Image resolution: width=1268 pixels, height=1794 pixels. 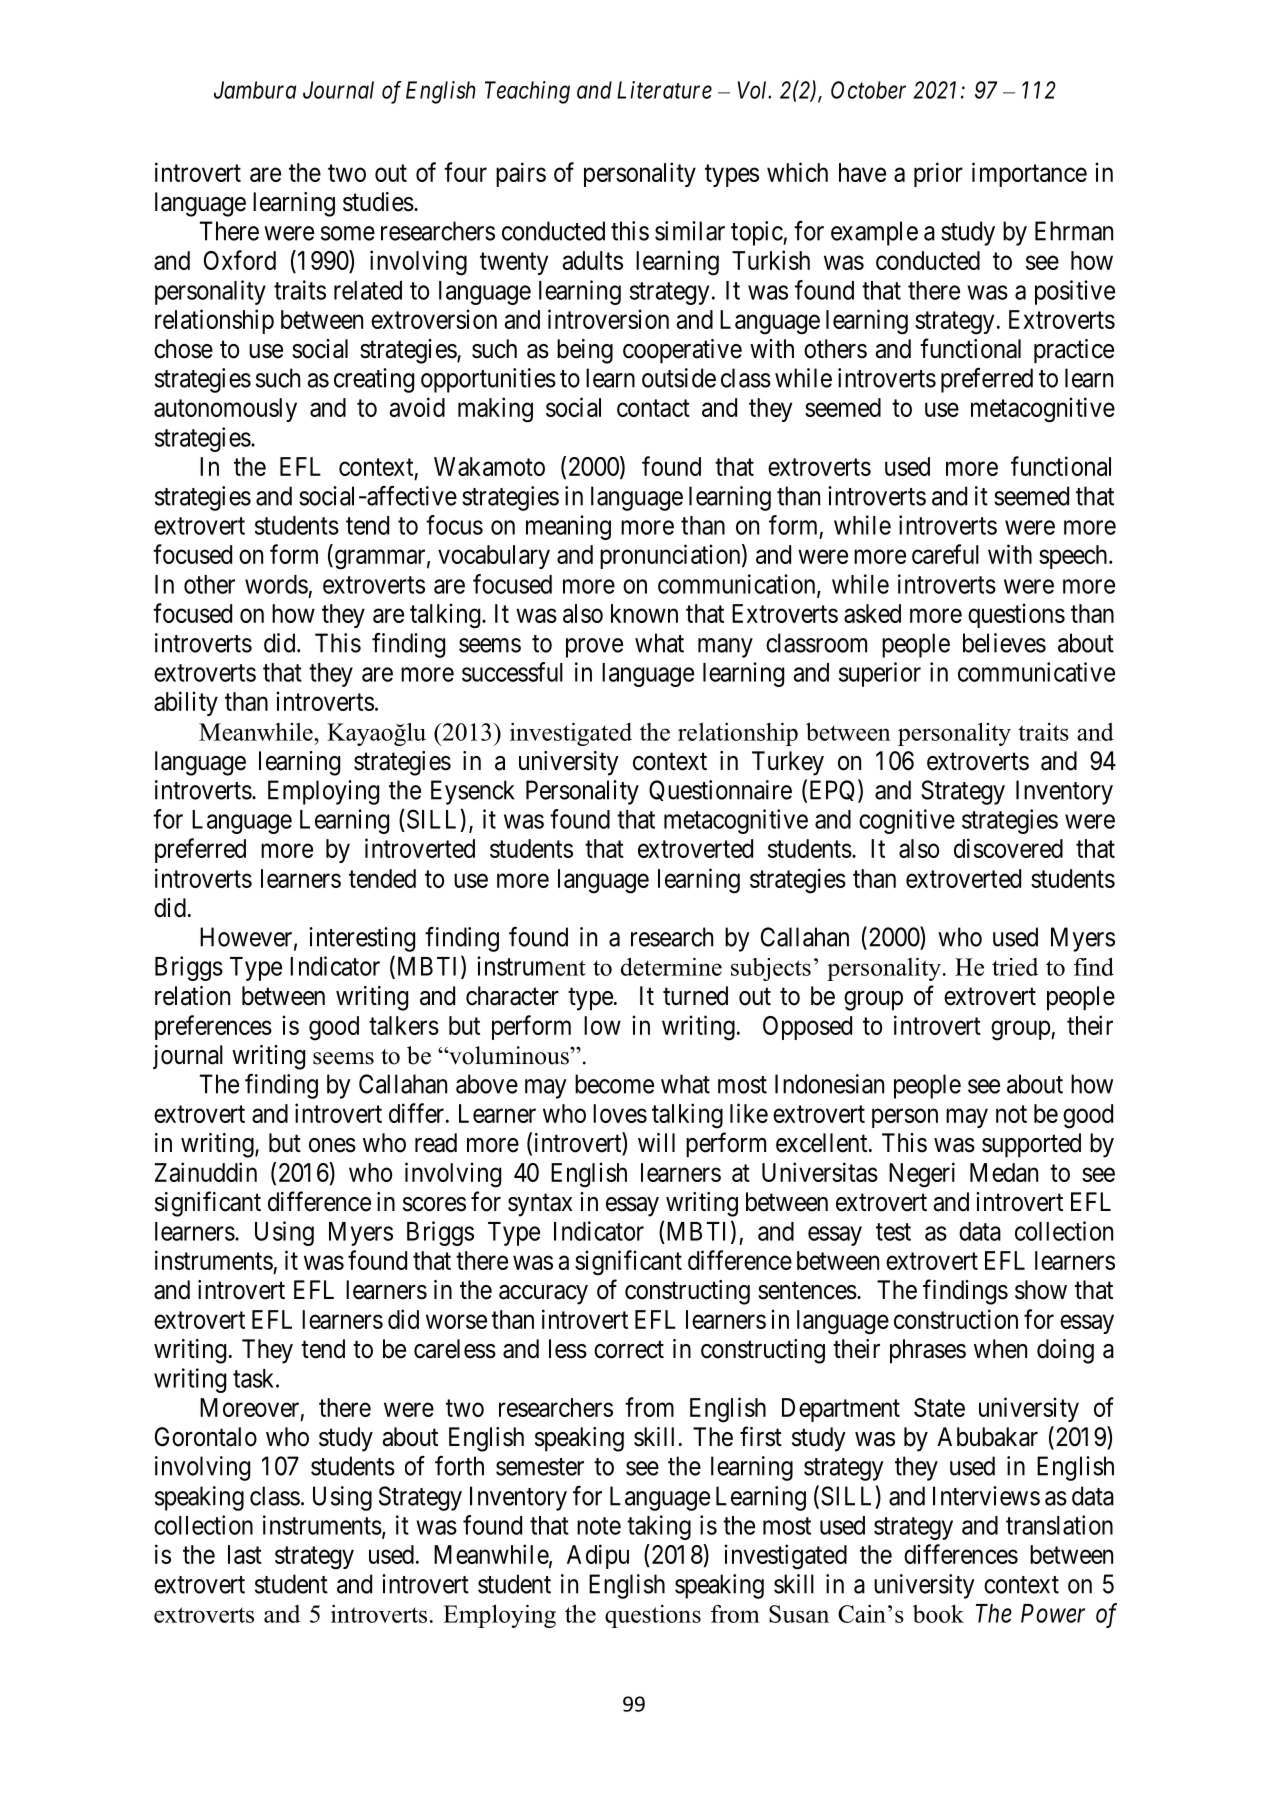 I want to click on Literature, so click(x=664, y=90).
